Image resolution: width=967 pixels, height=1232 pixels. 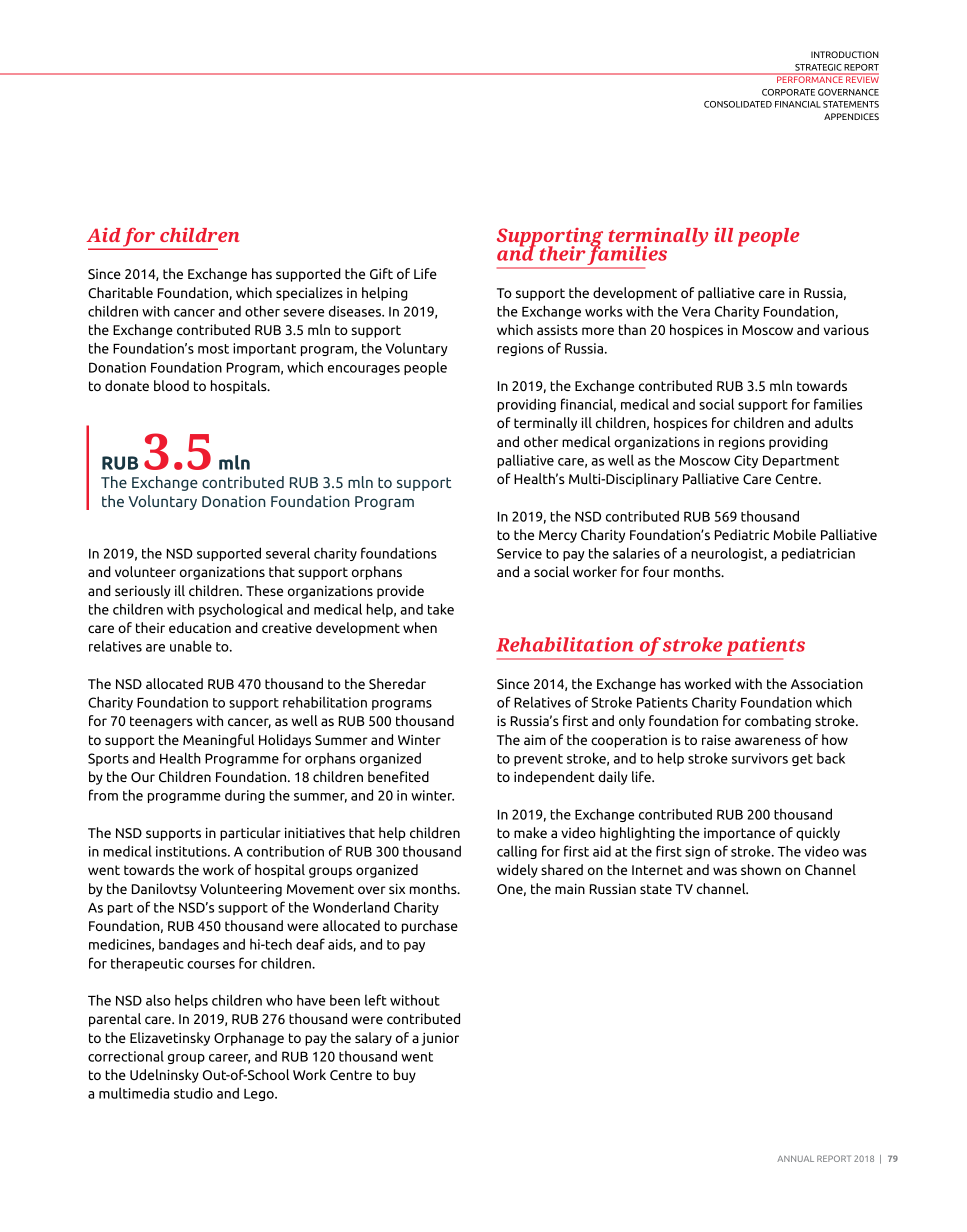 What do you see at coordinates (364, 370) in the screenshot?
I see `encourages` at bounding box center [364, 370].
